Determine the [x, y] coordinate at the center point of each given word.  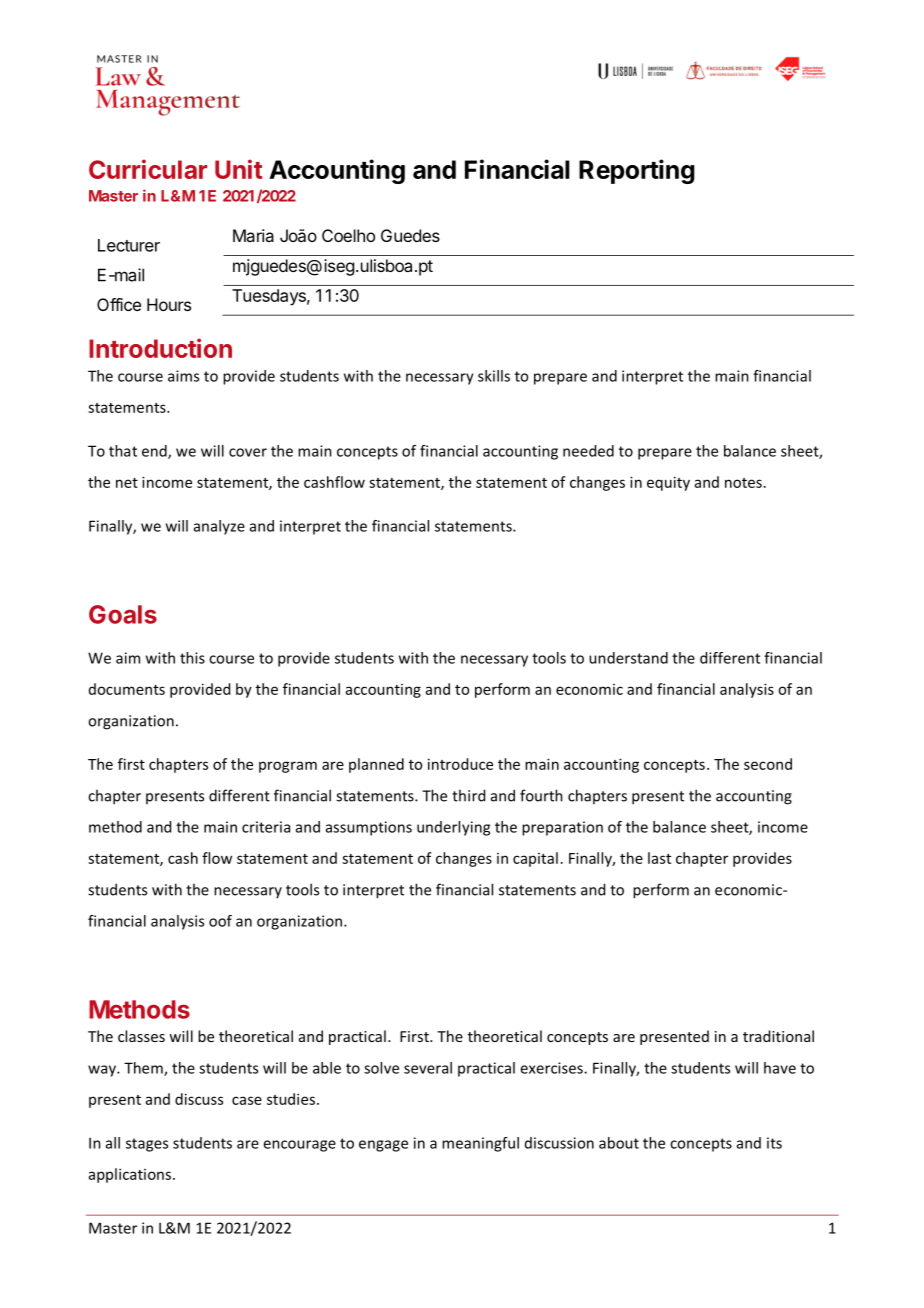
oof [220, 921]
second [768, 764]
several [428, 1068]
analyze [219, 527]
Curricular [148, 169]
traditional [778, 1036]
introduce [460, 764]
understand [628, 658]
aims [183, 376]
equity [668, 483]
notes [743, 483]
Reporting [637, 171]
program [288, 767]
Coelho [348, 235]
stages [147, 1145]
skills [494, 376]
